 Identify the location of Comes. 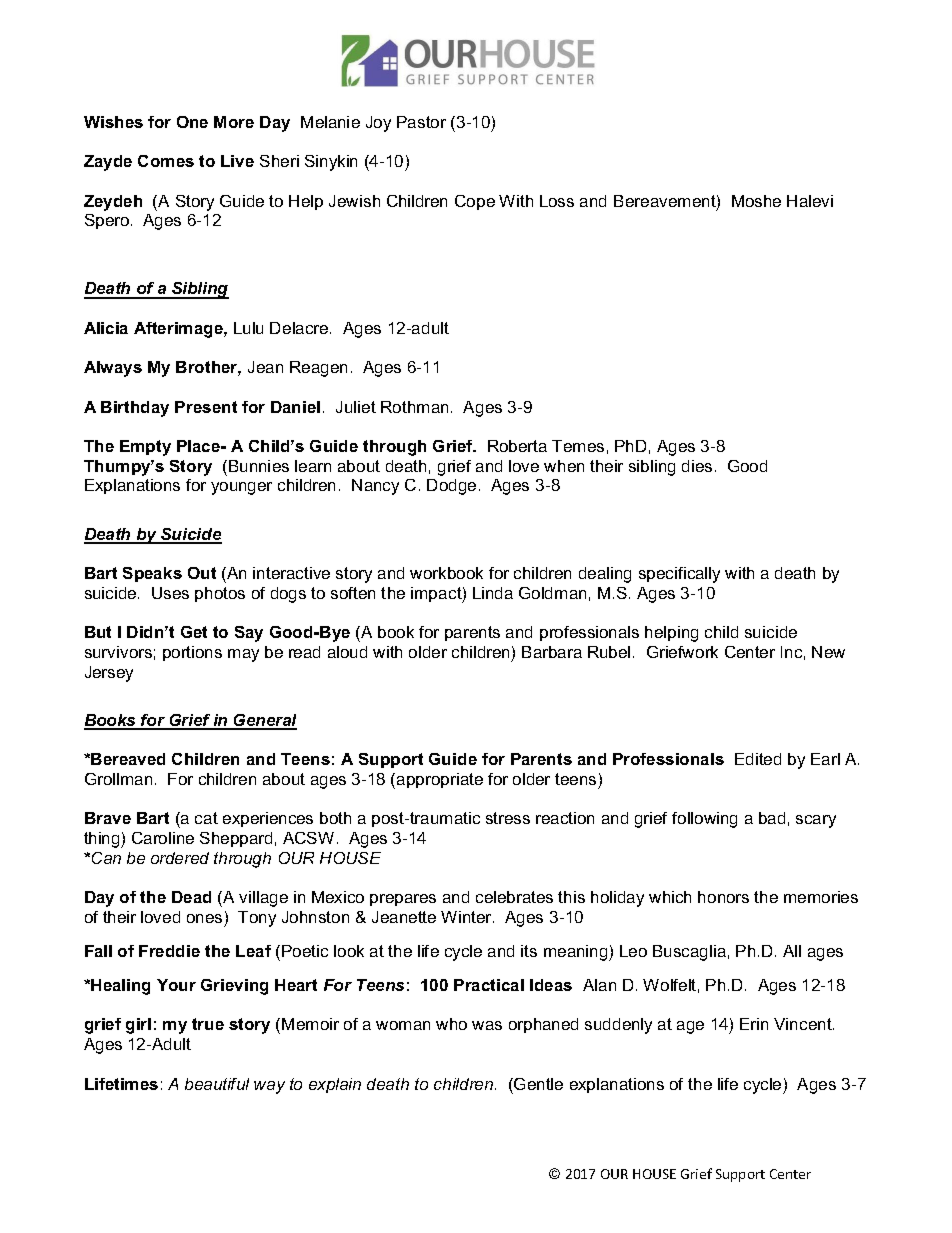
(166, 161).
